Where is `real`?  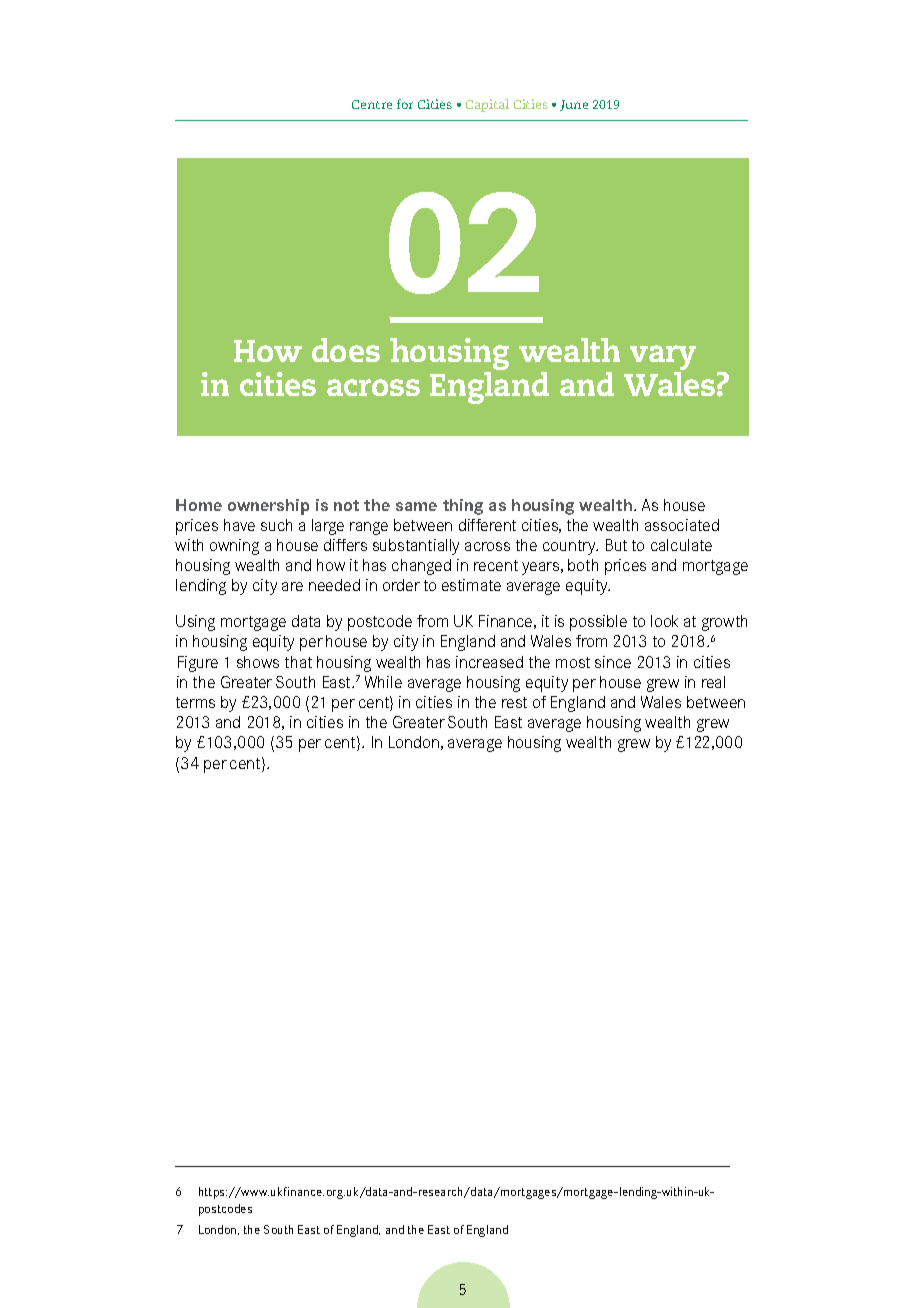 real is located at coordinates (713, 682).
